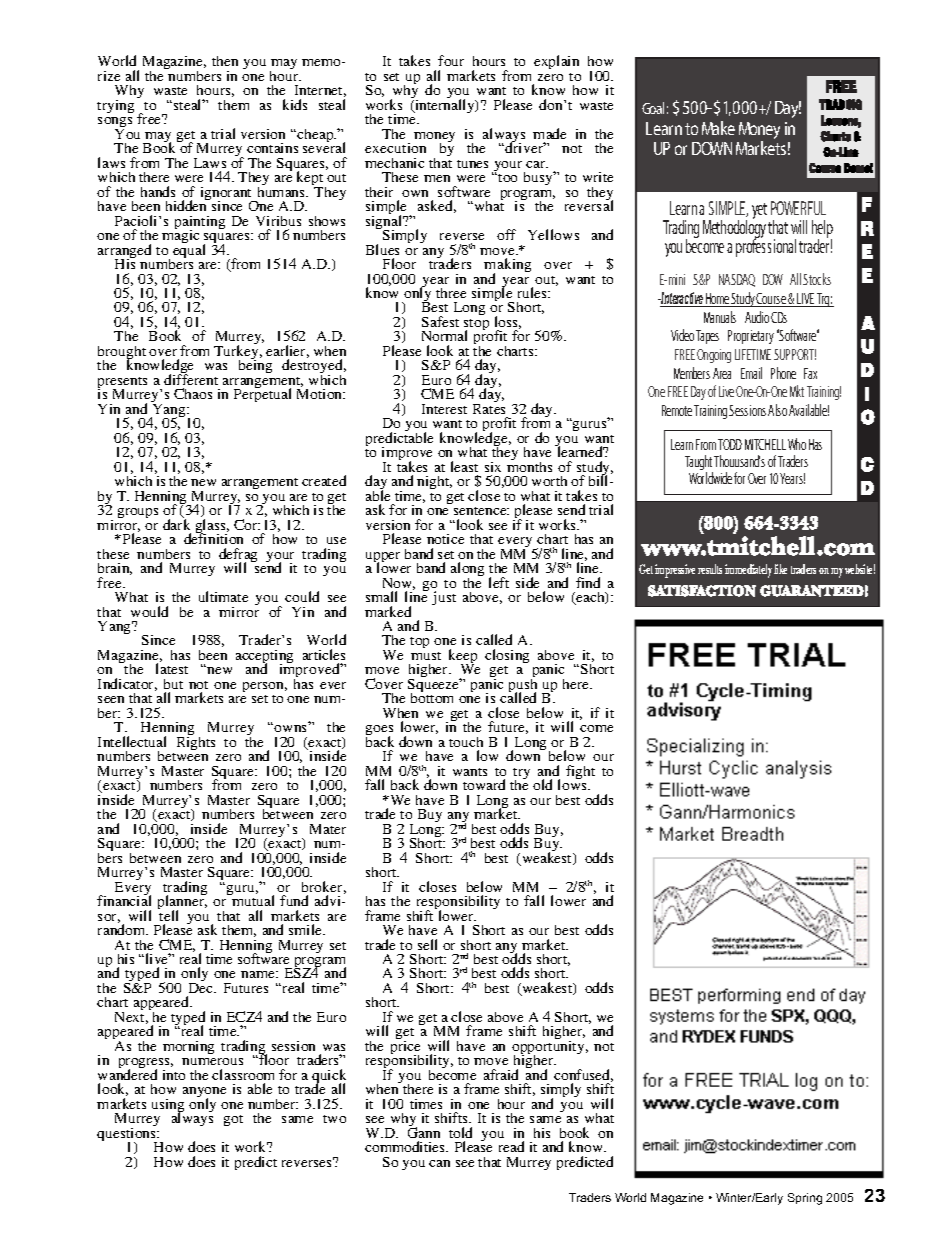 The image size is (952, 1233). What do you see at coordinates (718, 128) in the screenshot?
I see `Make` at bounding box center [718, 128].
